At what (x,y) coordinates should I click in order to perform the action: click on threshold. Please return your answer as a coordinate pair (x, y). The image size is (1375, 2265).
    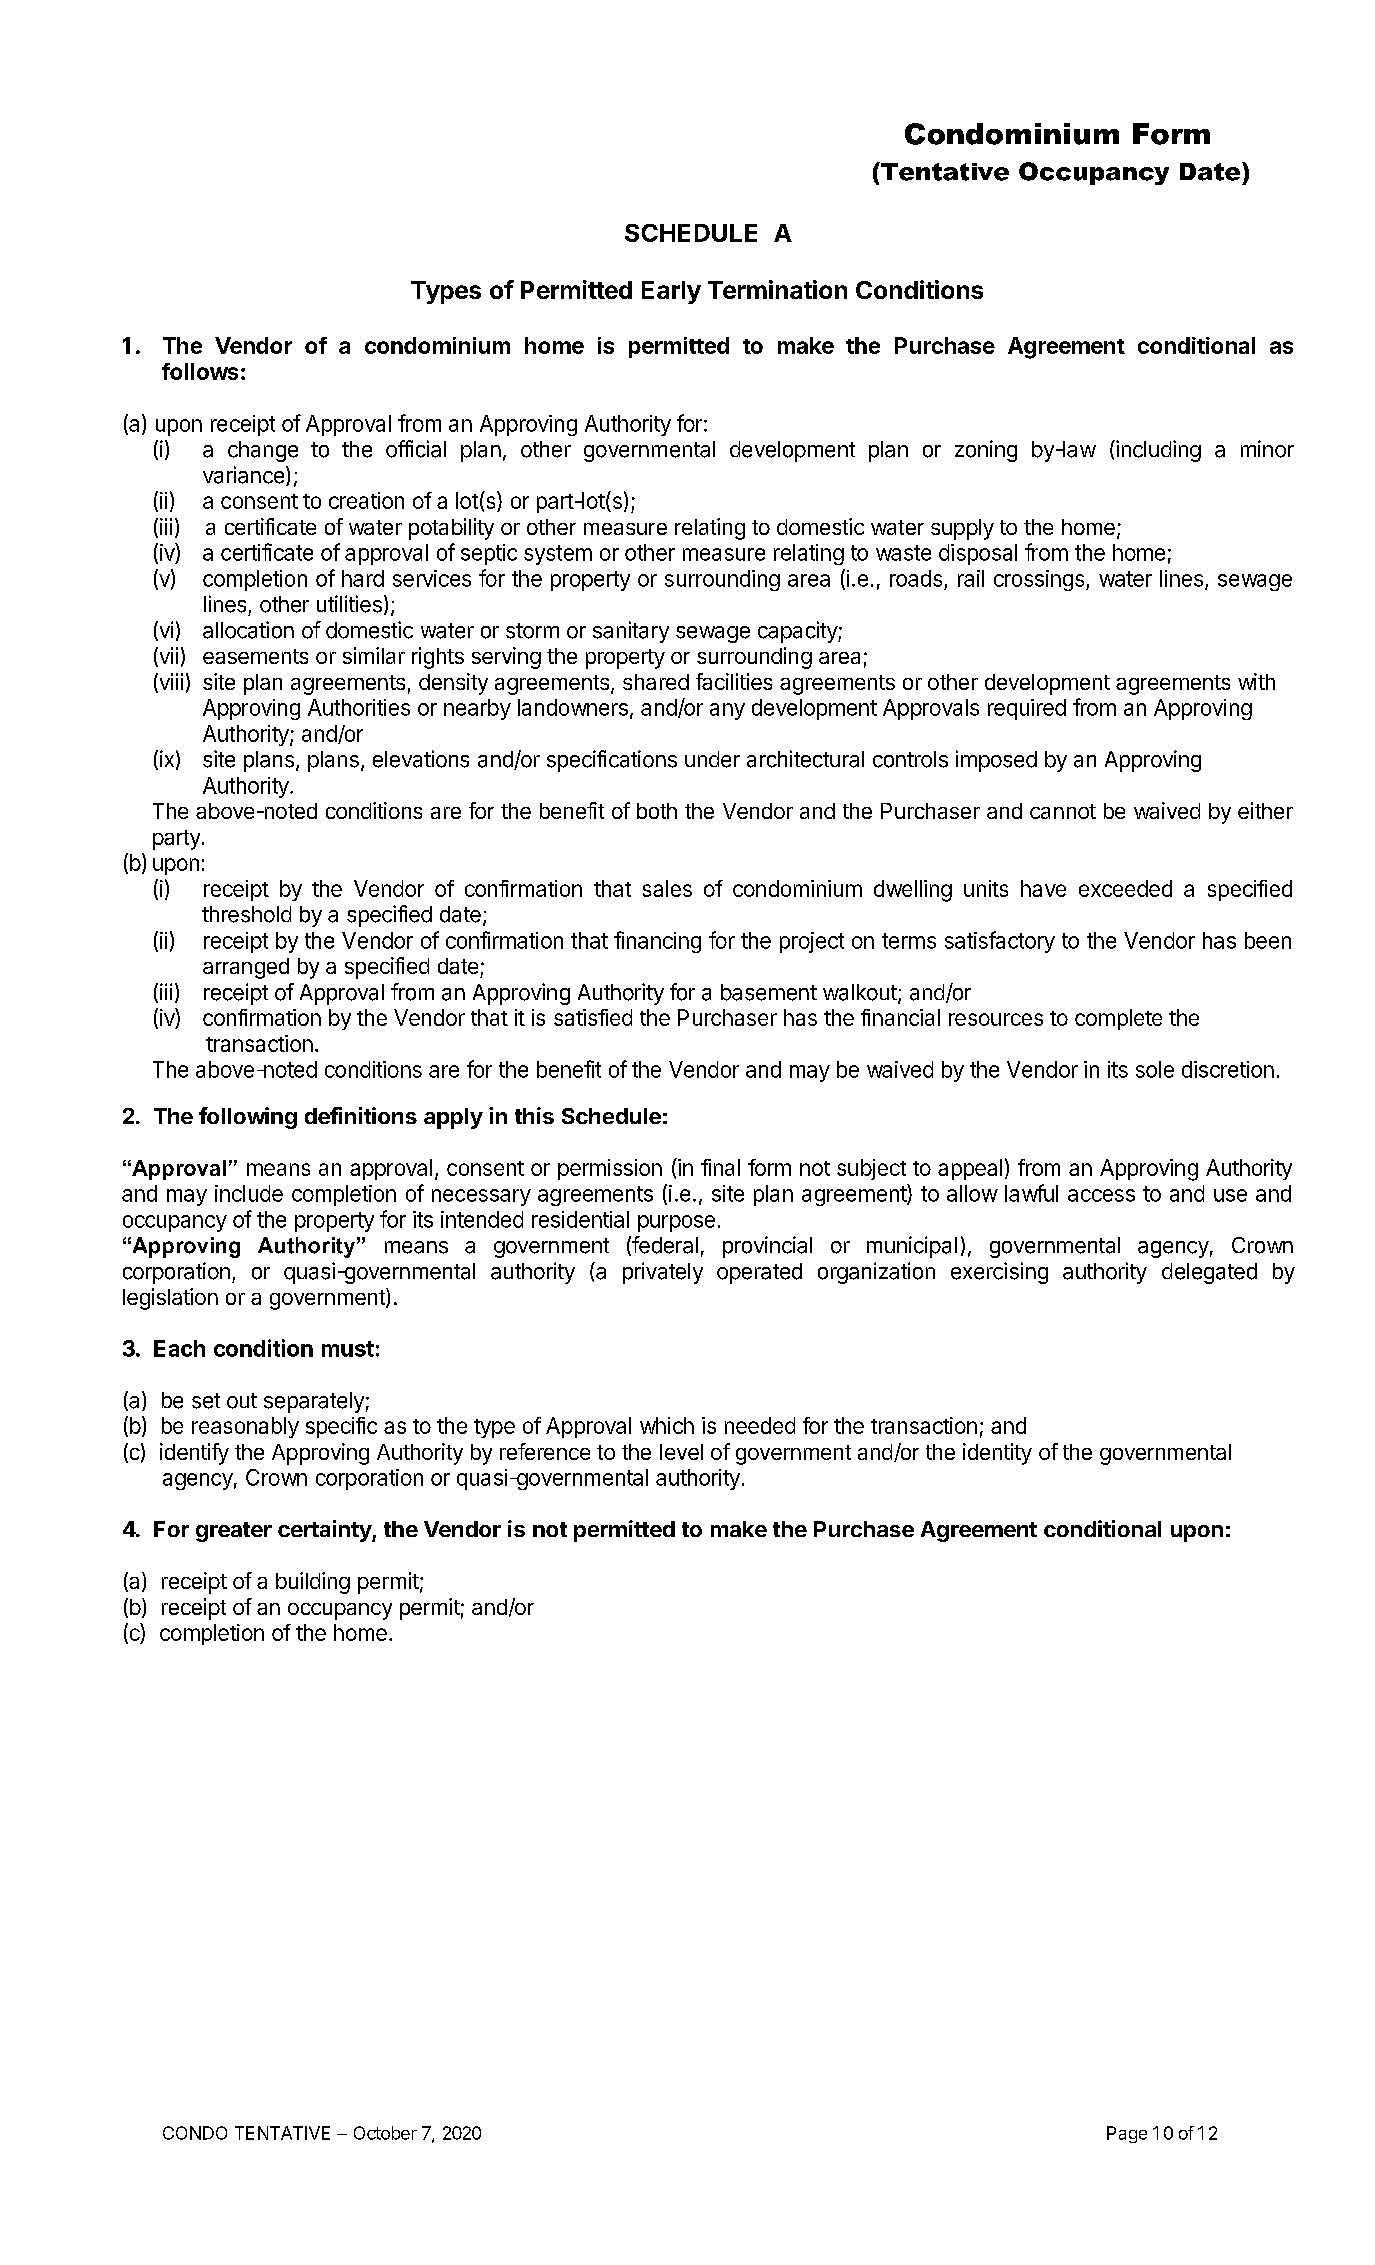
    Looking at the image, I should click on (246, 914).
